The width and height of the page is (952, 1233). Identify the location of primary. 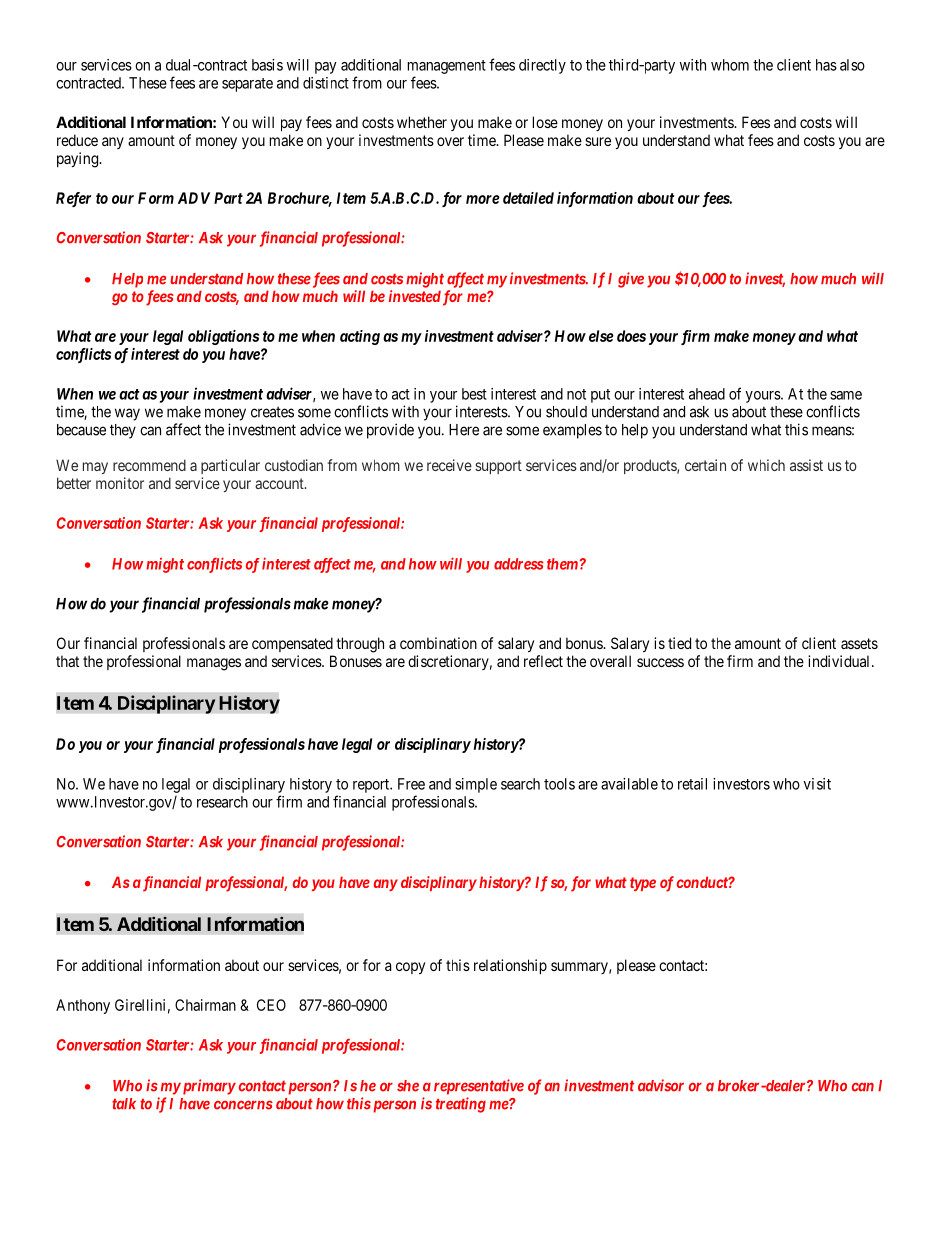
(208, 1087).
